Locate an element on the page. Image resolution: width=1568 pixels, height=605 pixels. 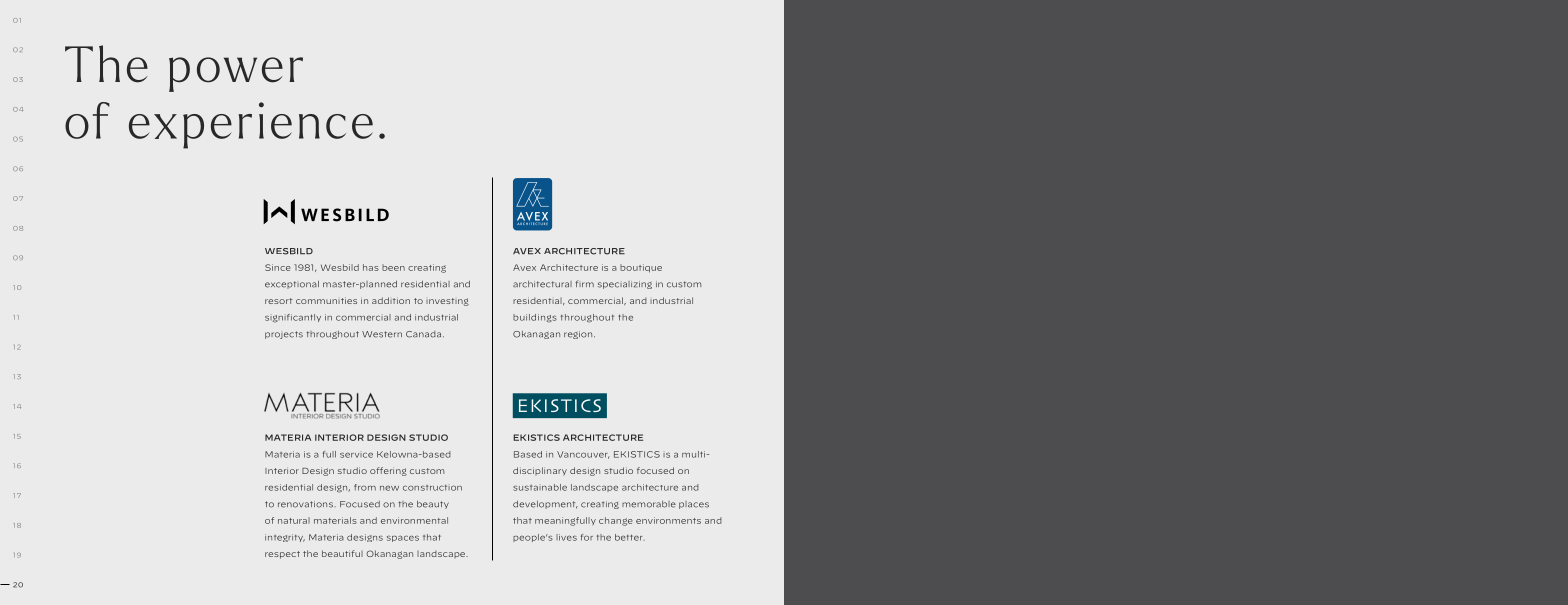
integrity is located at coordinates (285, 538).
